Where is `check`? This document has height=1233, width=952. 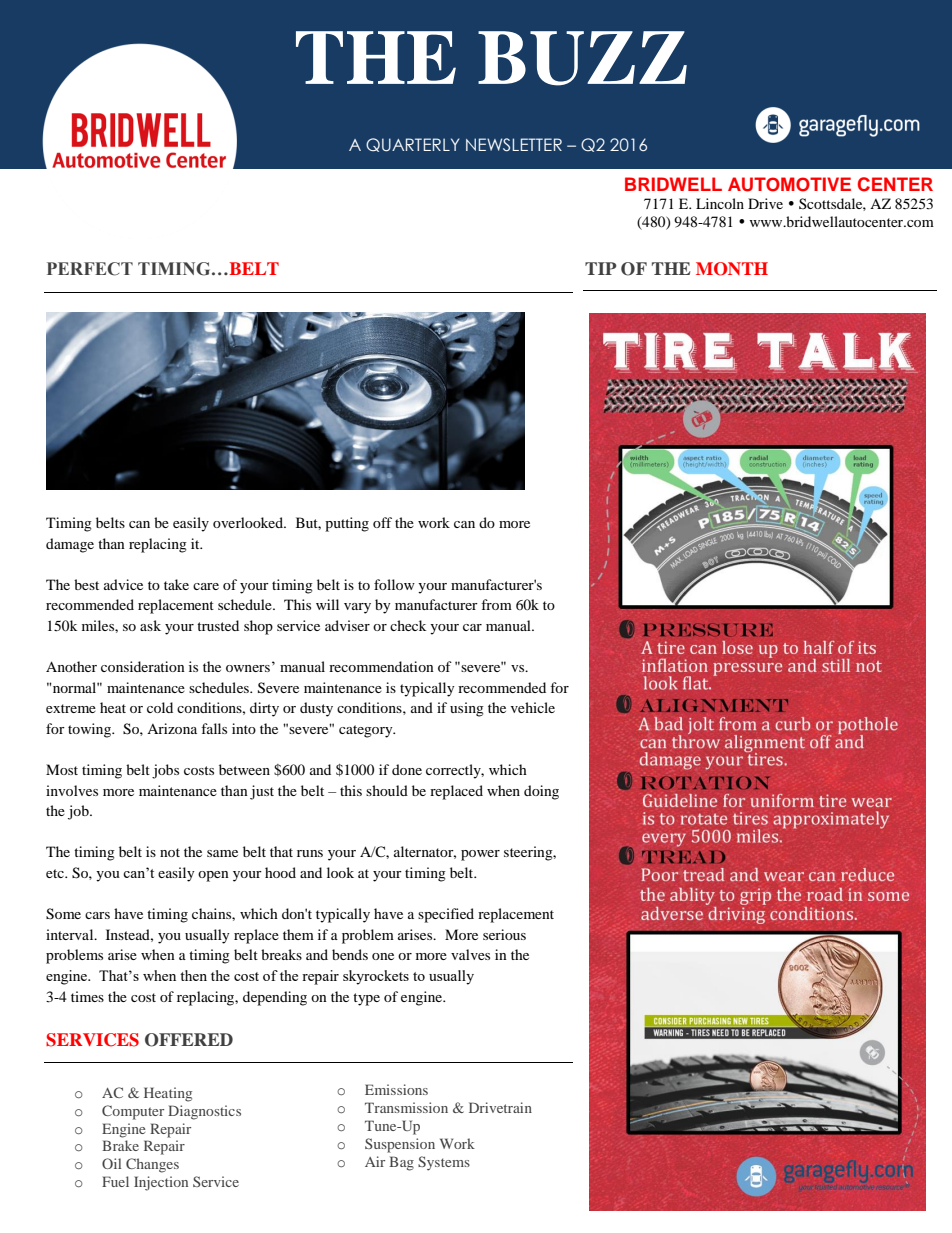
check is located at coordinates (408, 625).
